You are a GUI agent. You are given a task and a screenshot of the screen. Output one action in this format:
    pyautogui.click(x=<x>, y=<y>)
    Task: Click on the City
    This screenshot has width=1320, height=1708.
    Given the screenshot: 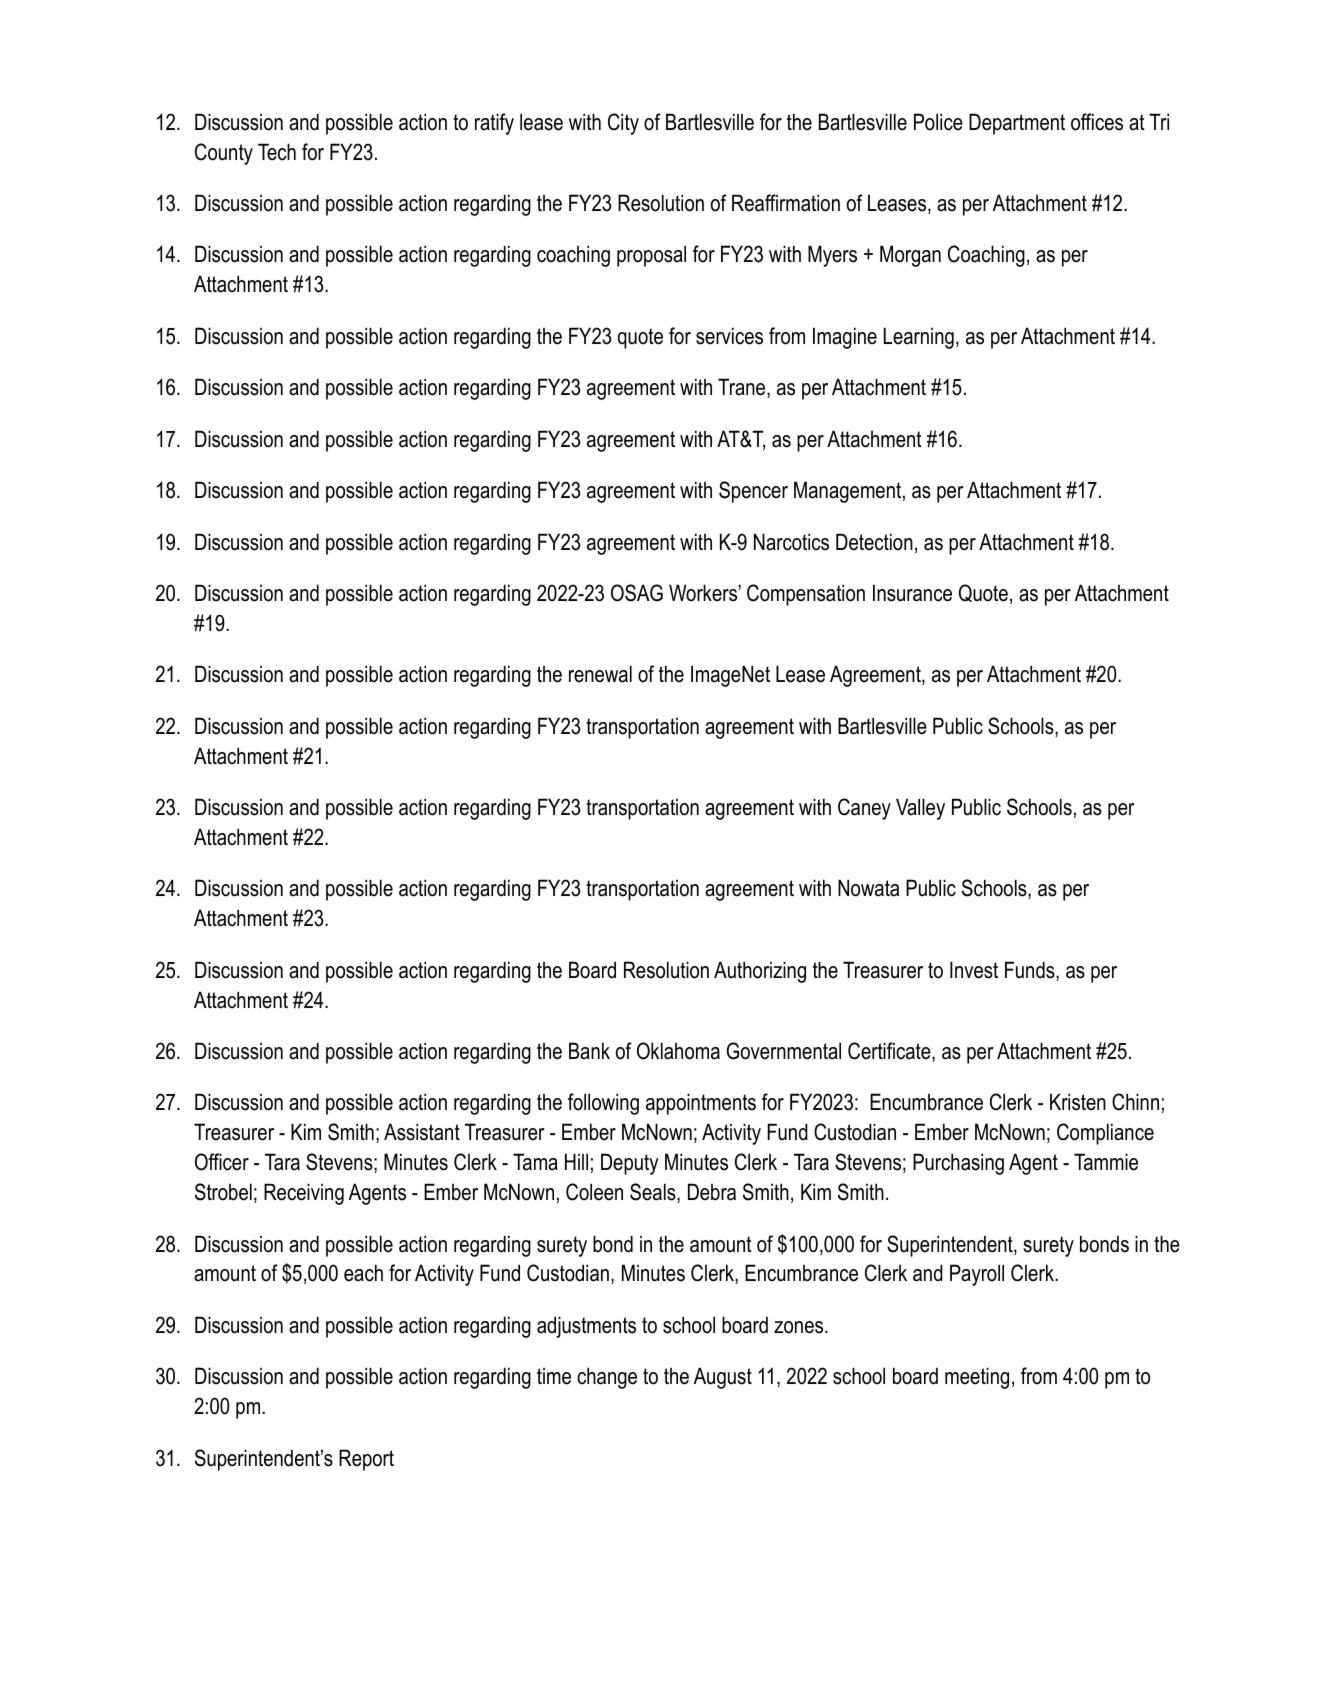 What is the action you would take?
    pyautogui.click(x=623, y=124)
